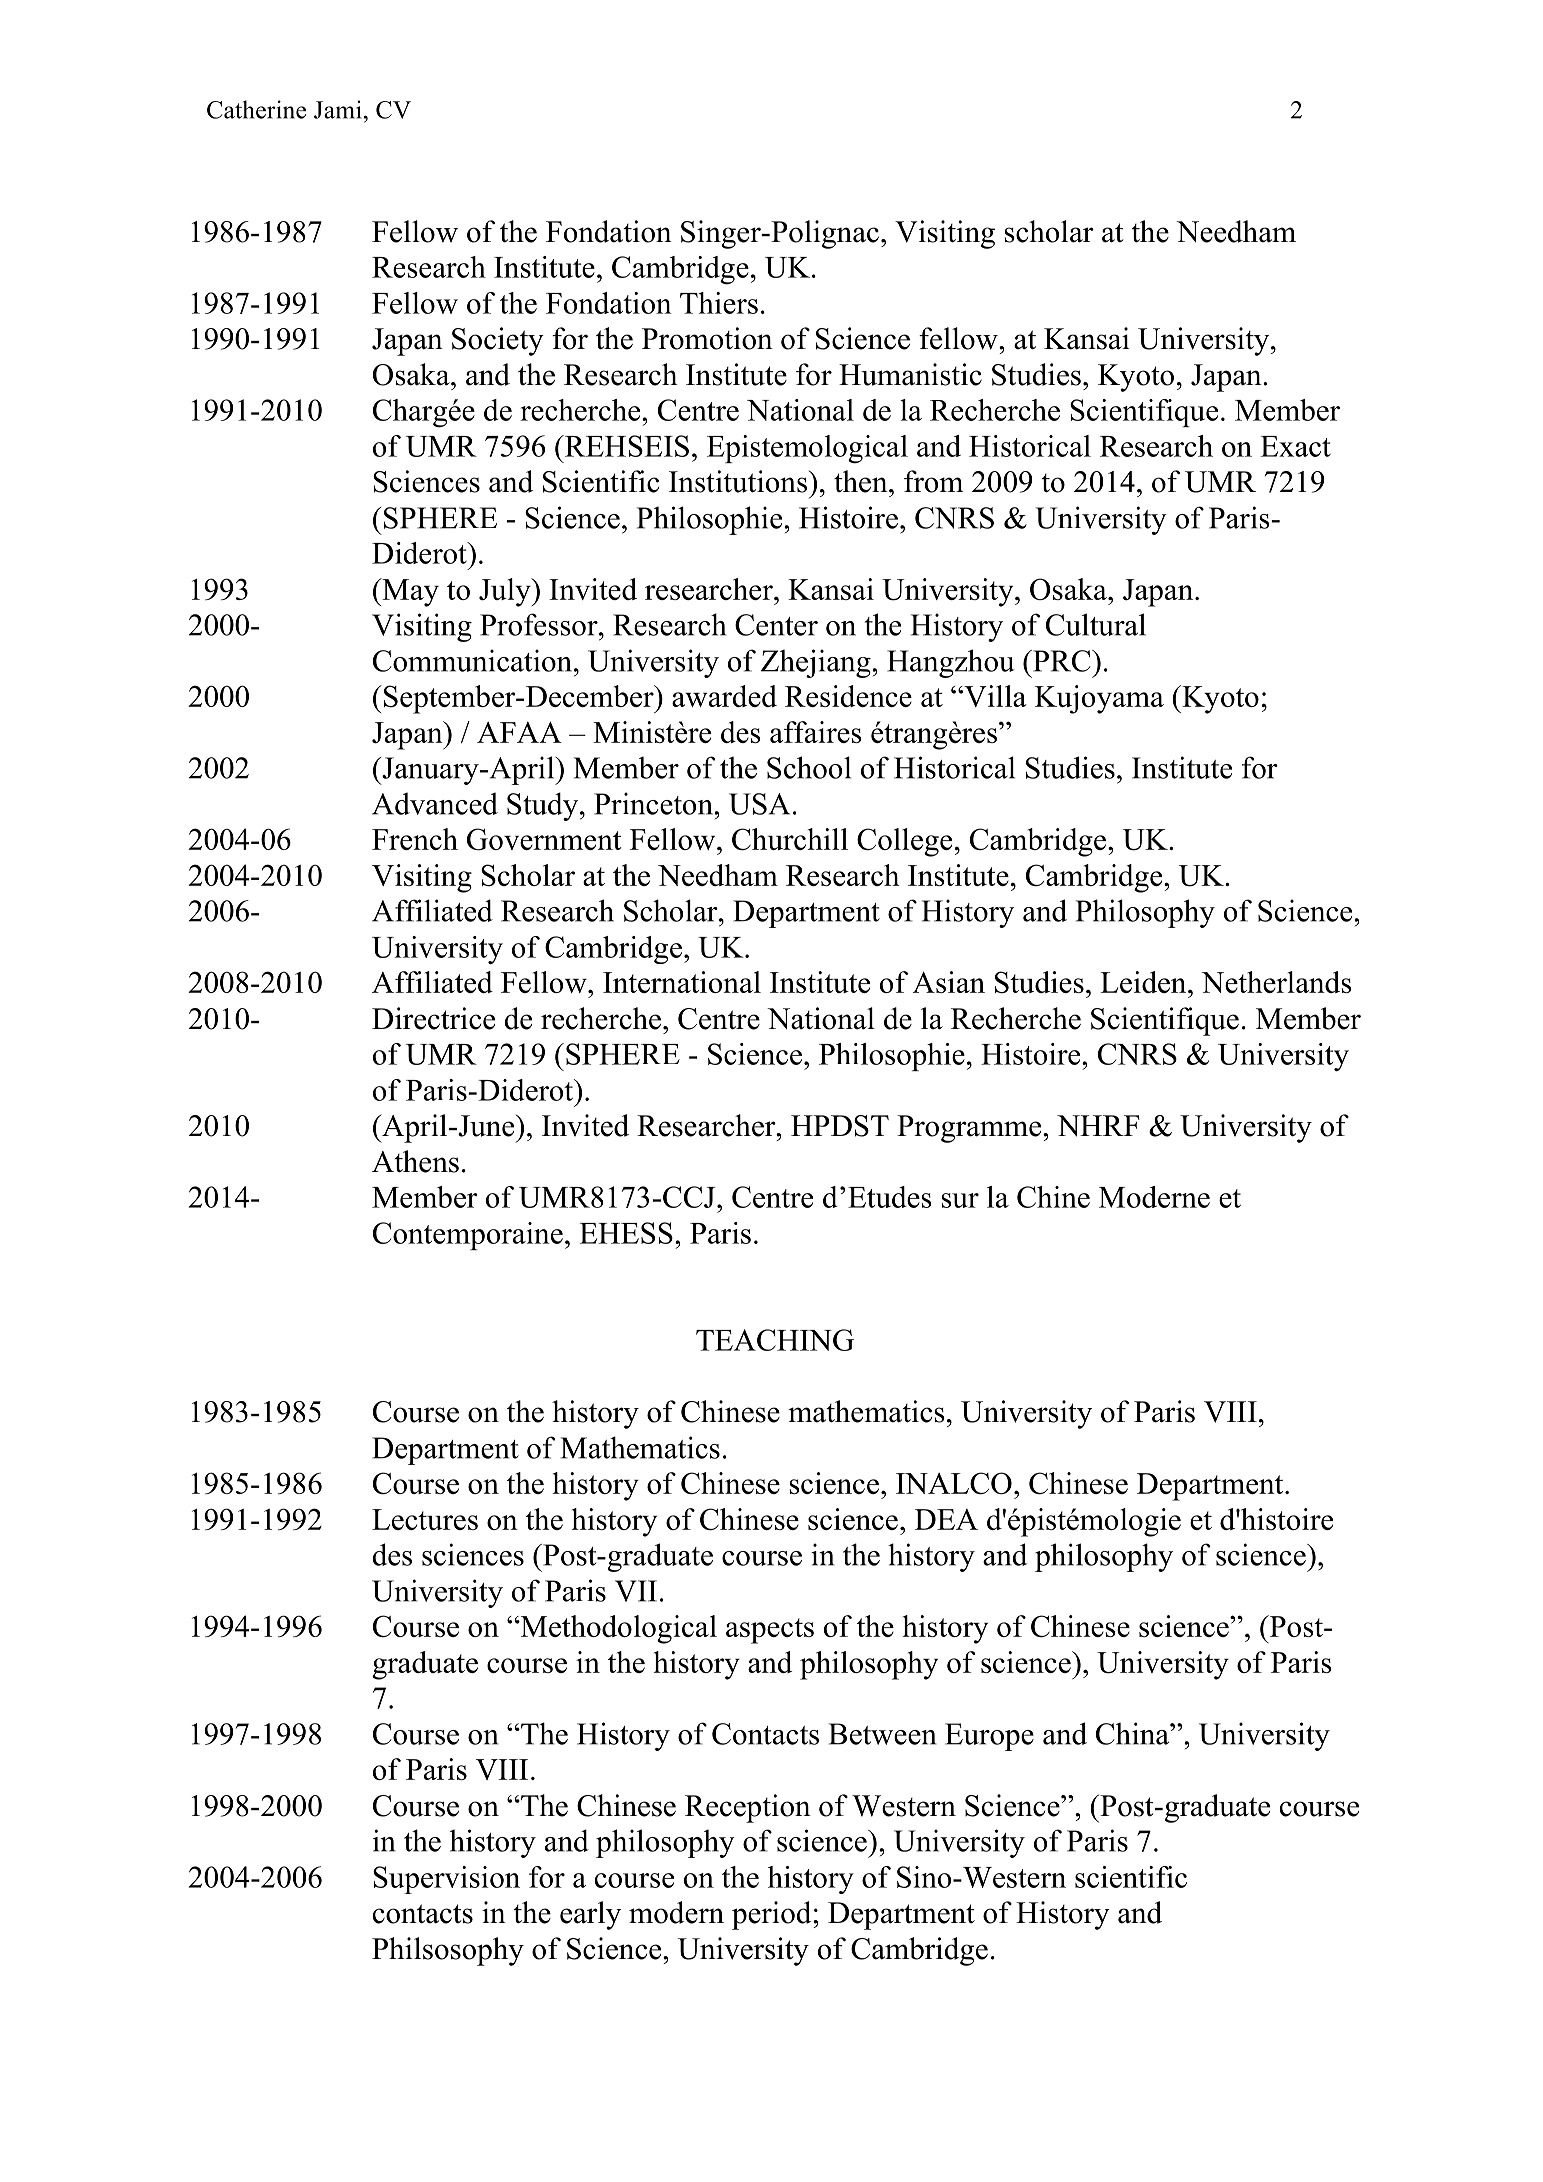 This screenshot has height=2182, width=1543. Describe the element at coordinates (1296, 446) in the screenshot. I see `Exact` at that location.
